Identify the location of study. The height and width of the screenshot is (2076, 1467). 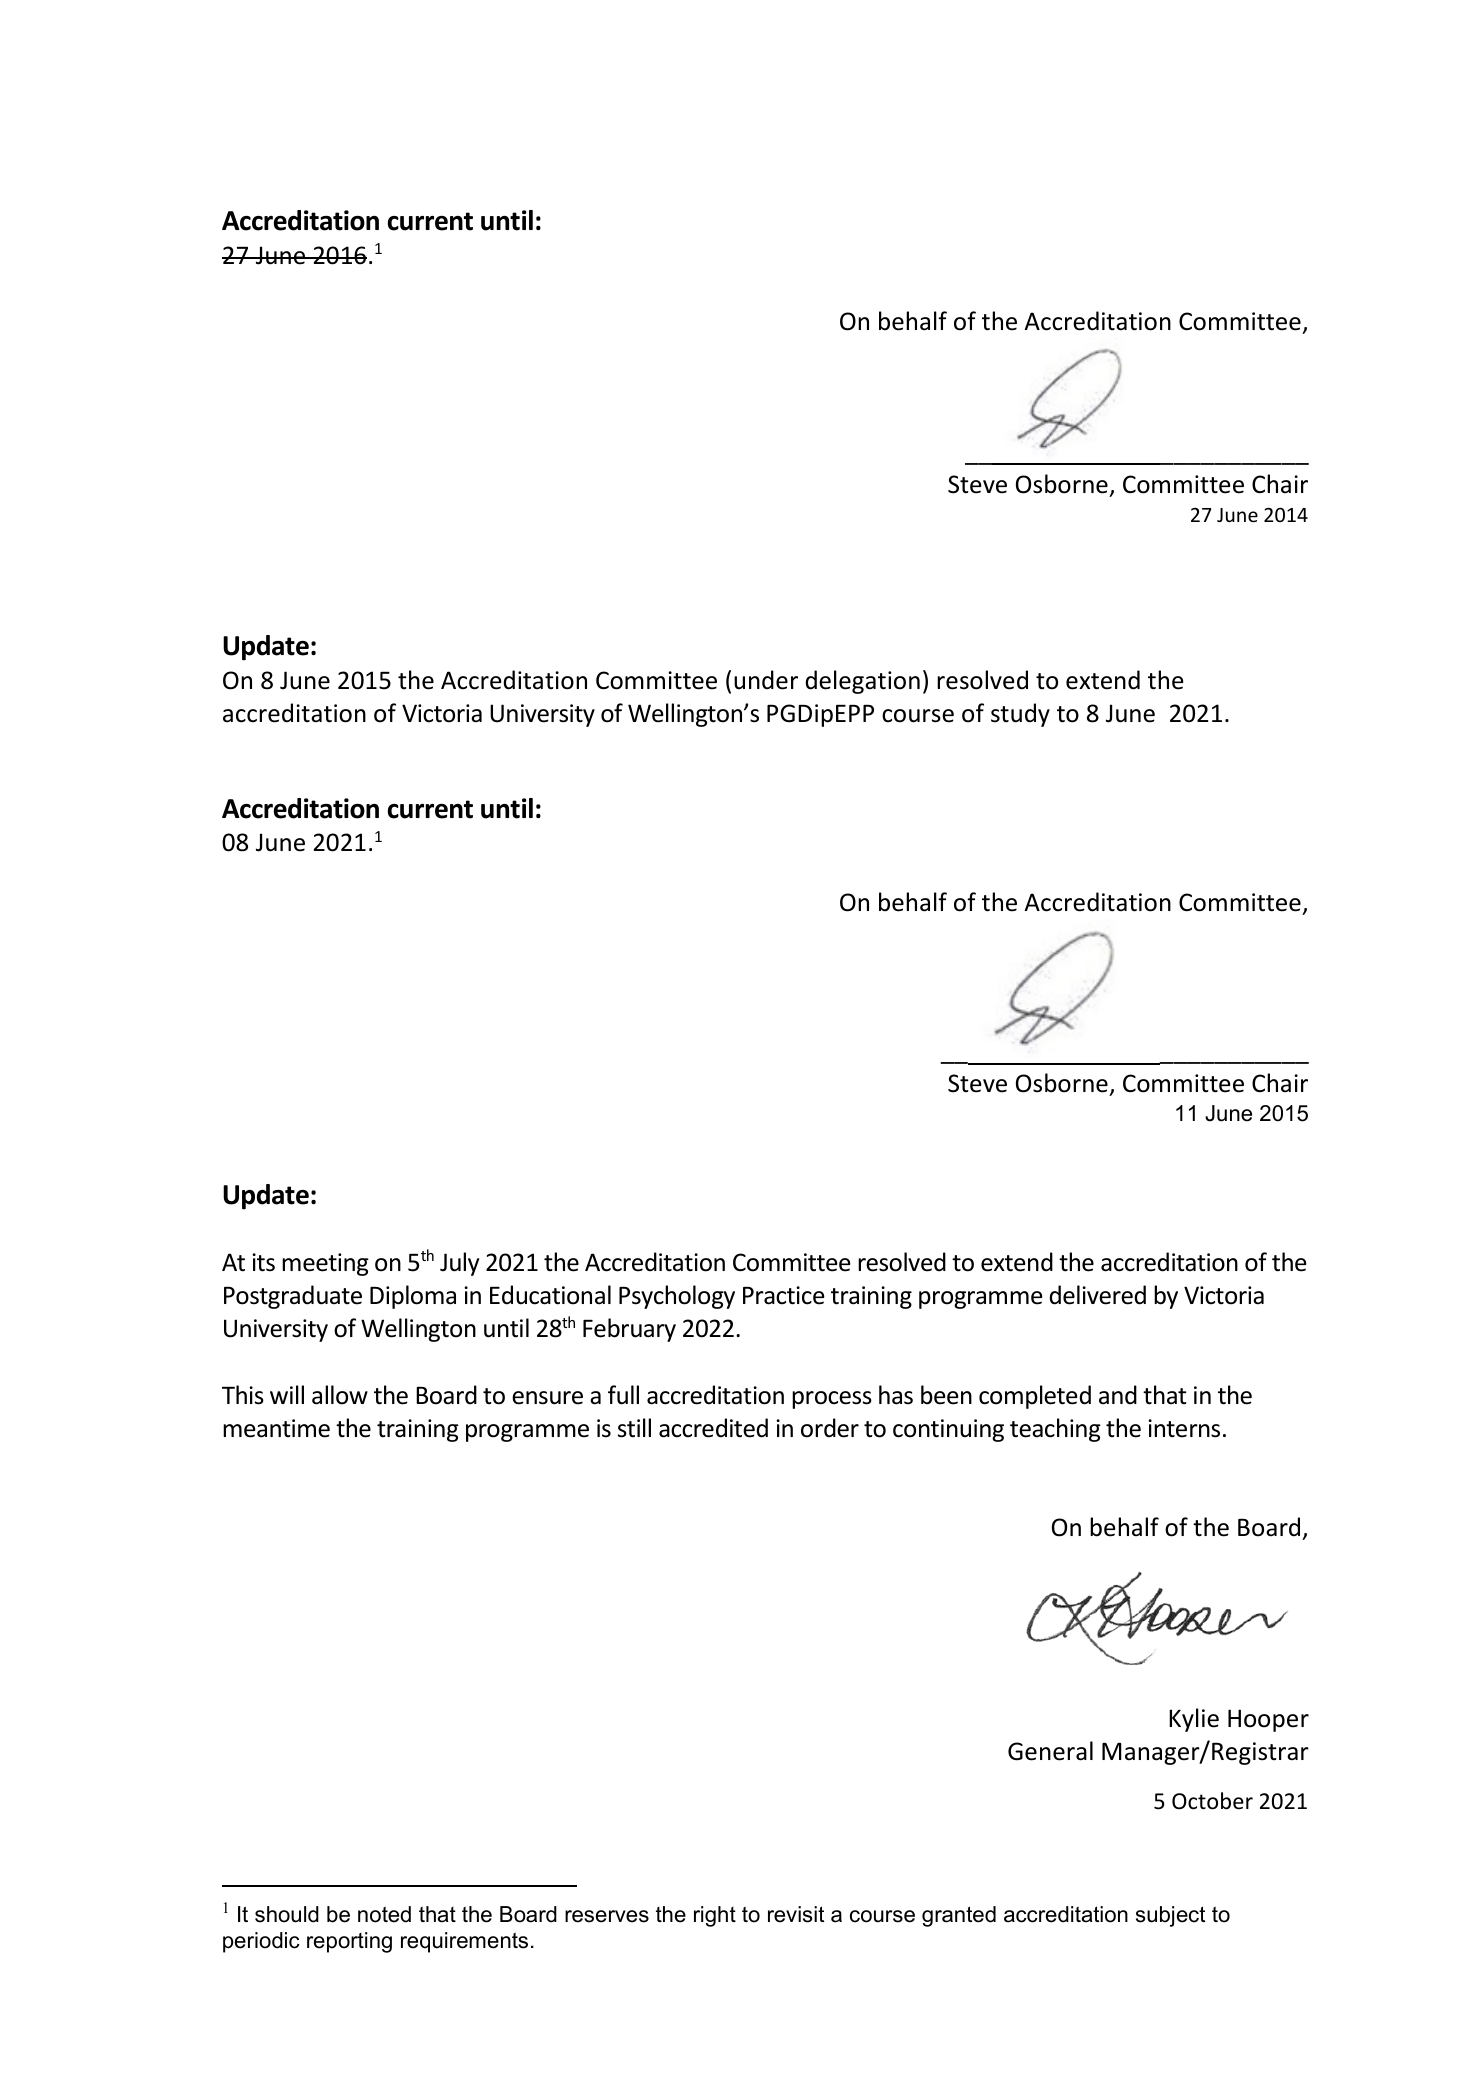
(1020, 715).
